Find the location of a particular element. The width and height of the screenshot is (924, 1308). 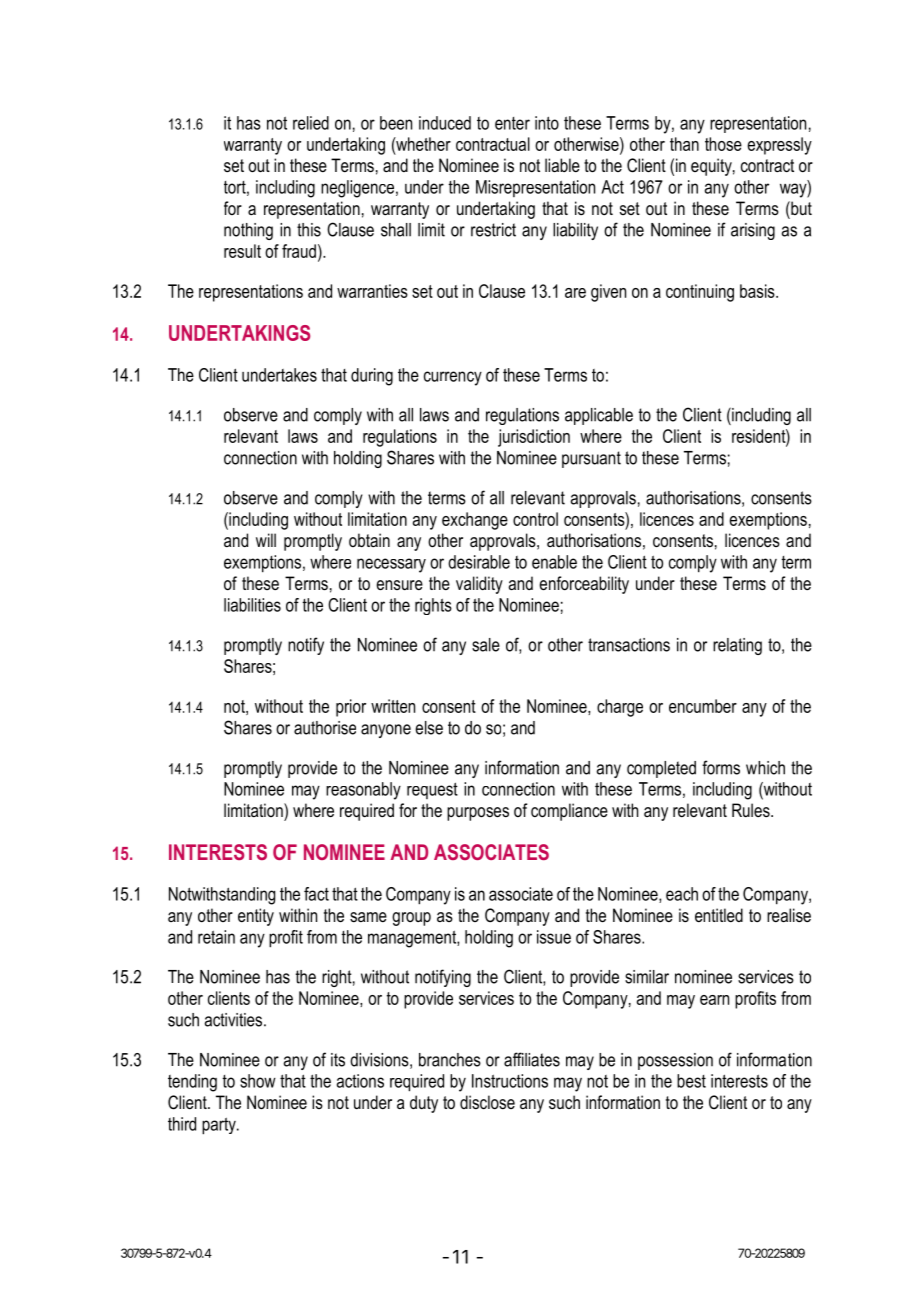

sale is located at coordinates (486, 645).
